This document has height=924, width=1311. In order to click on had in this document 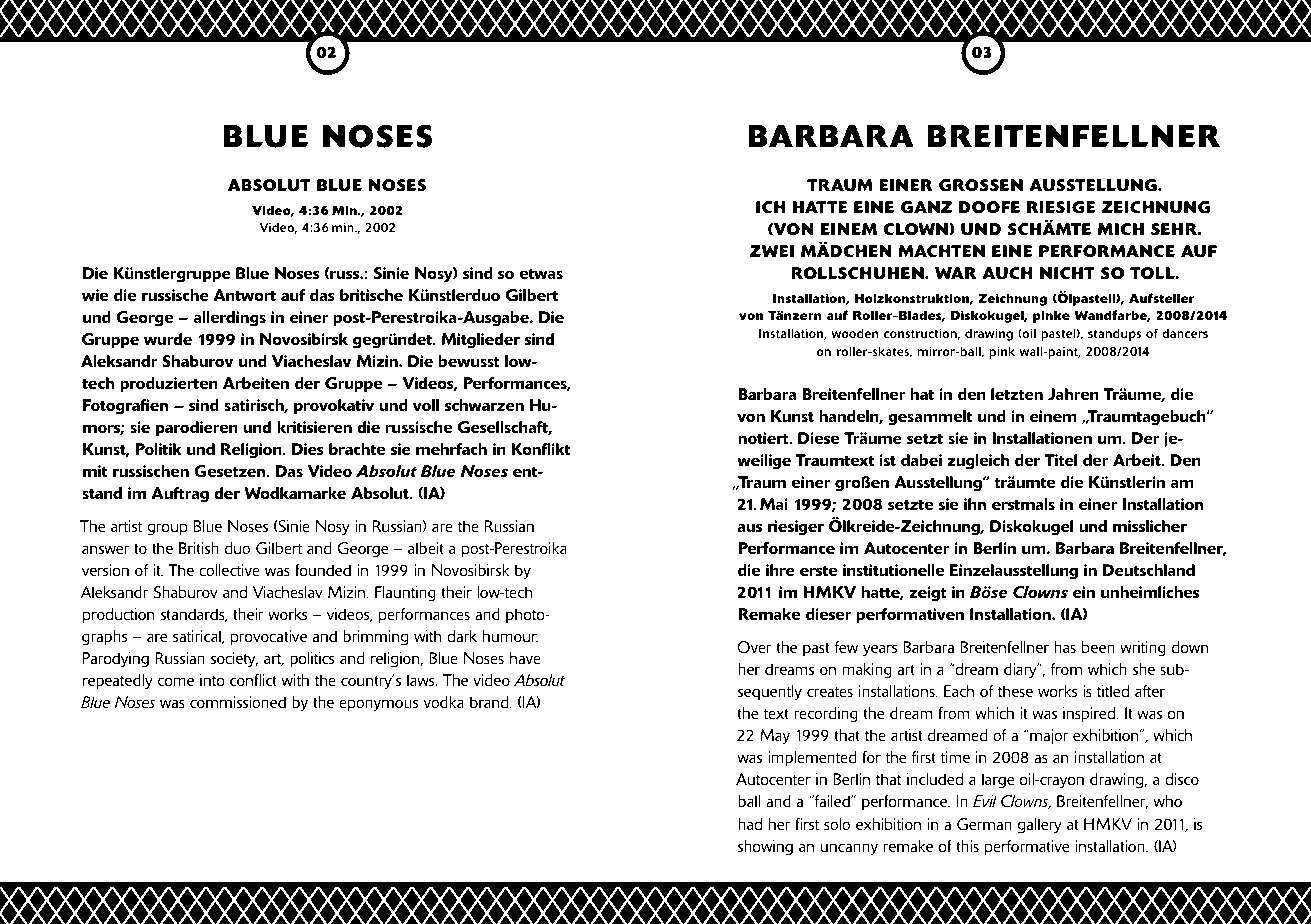, I will do `click(750, 824)`.
